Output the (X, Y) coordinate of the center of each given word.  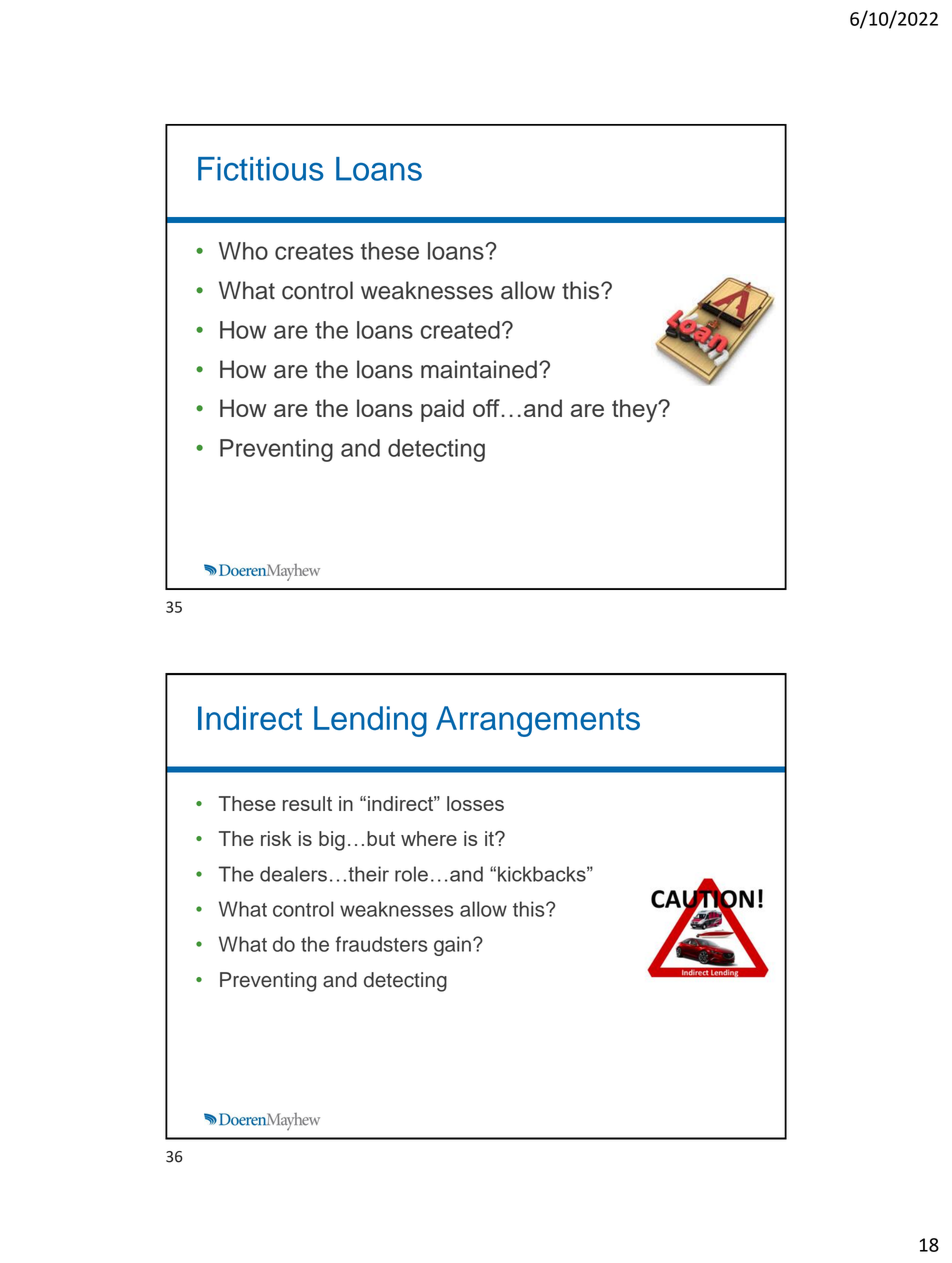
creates (314, 251)
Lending (370, 721)
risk (276, 838)
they (636, 411)
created (460, 330)
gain (452, 946)
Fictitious (261, 169)
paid (442, 410)
